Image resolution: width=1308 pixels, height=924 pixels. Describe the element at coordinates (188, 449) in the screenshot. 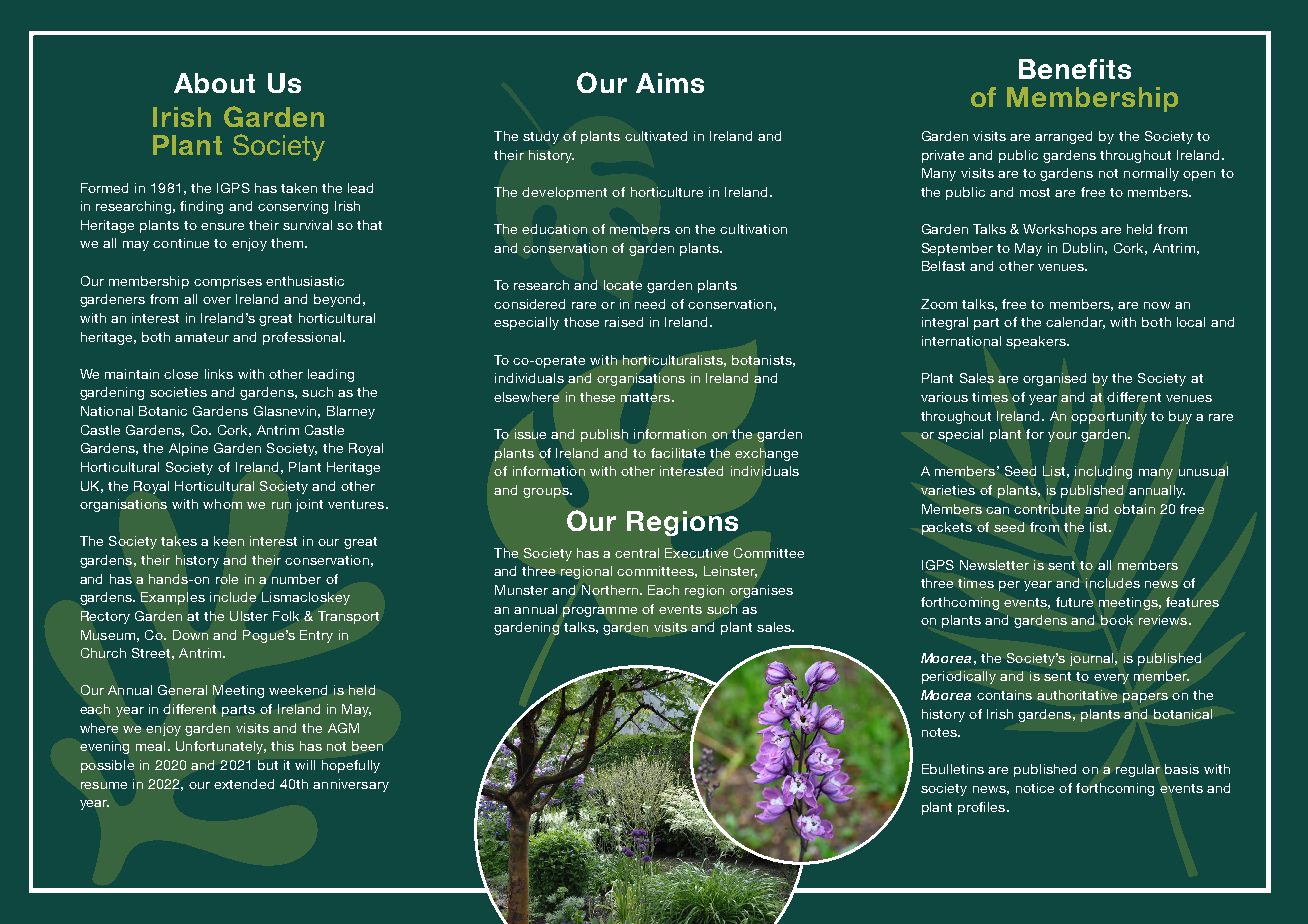

I see `Alpine` at that location.
